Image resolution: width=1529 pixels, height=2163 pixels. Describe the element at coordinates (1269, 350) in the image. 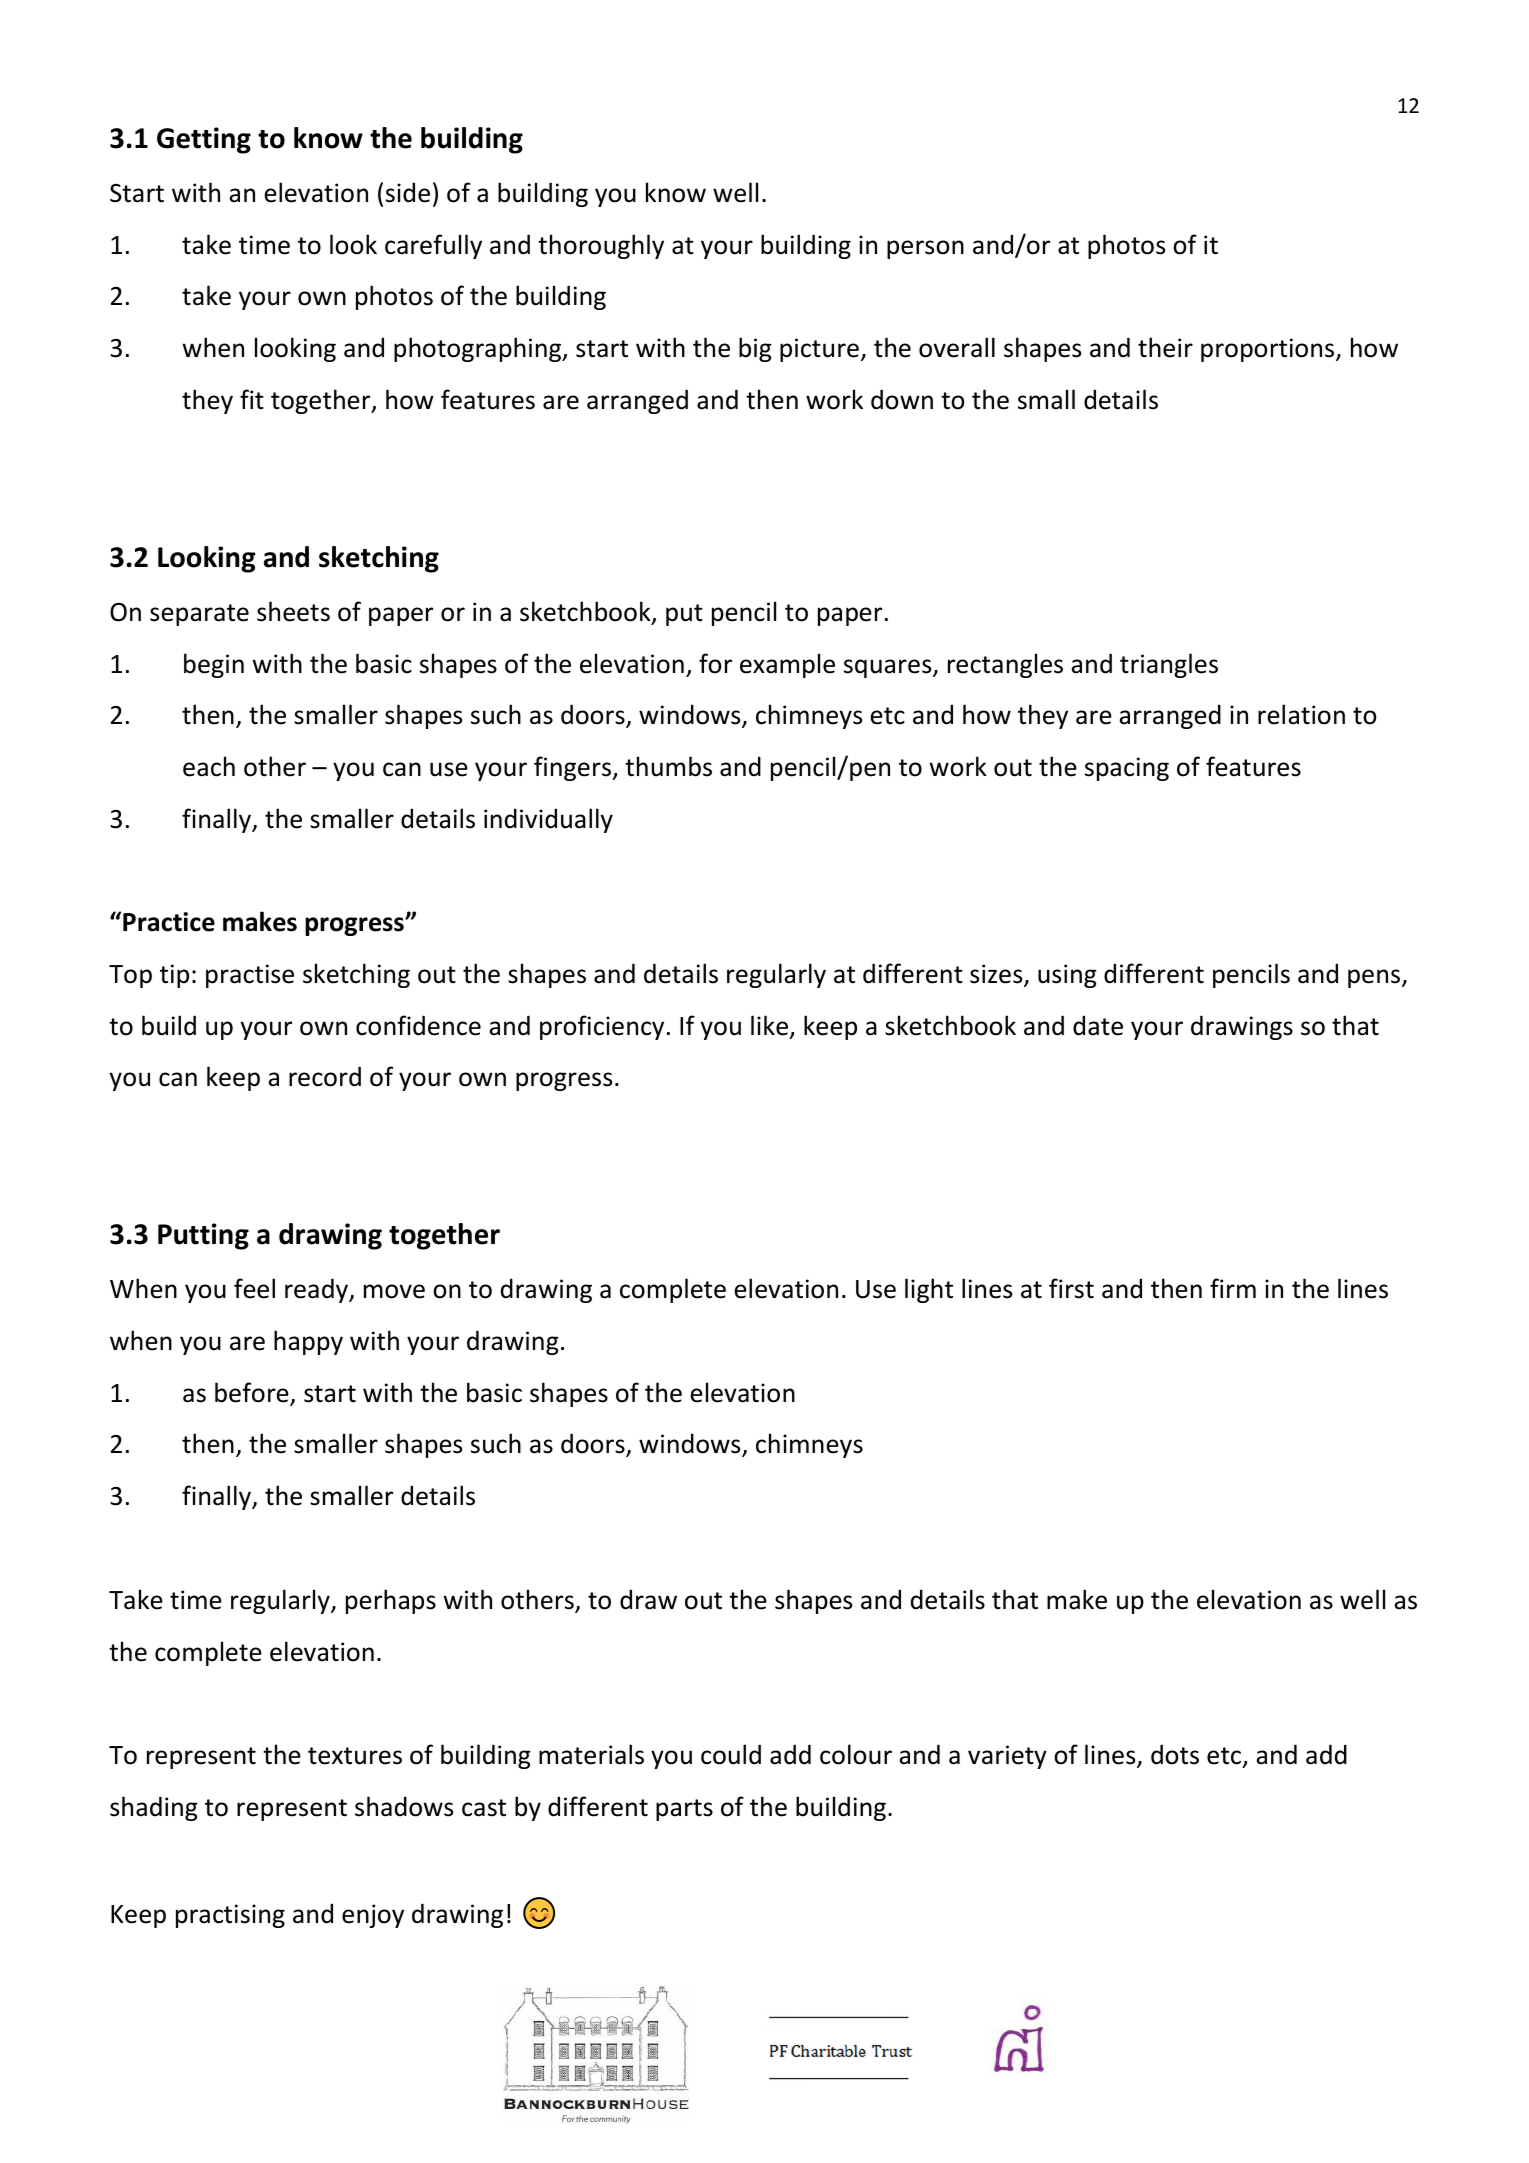

I see `proportions` at that location.
